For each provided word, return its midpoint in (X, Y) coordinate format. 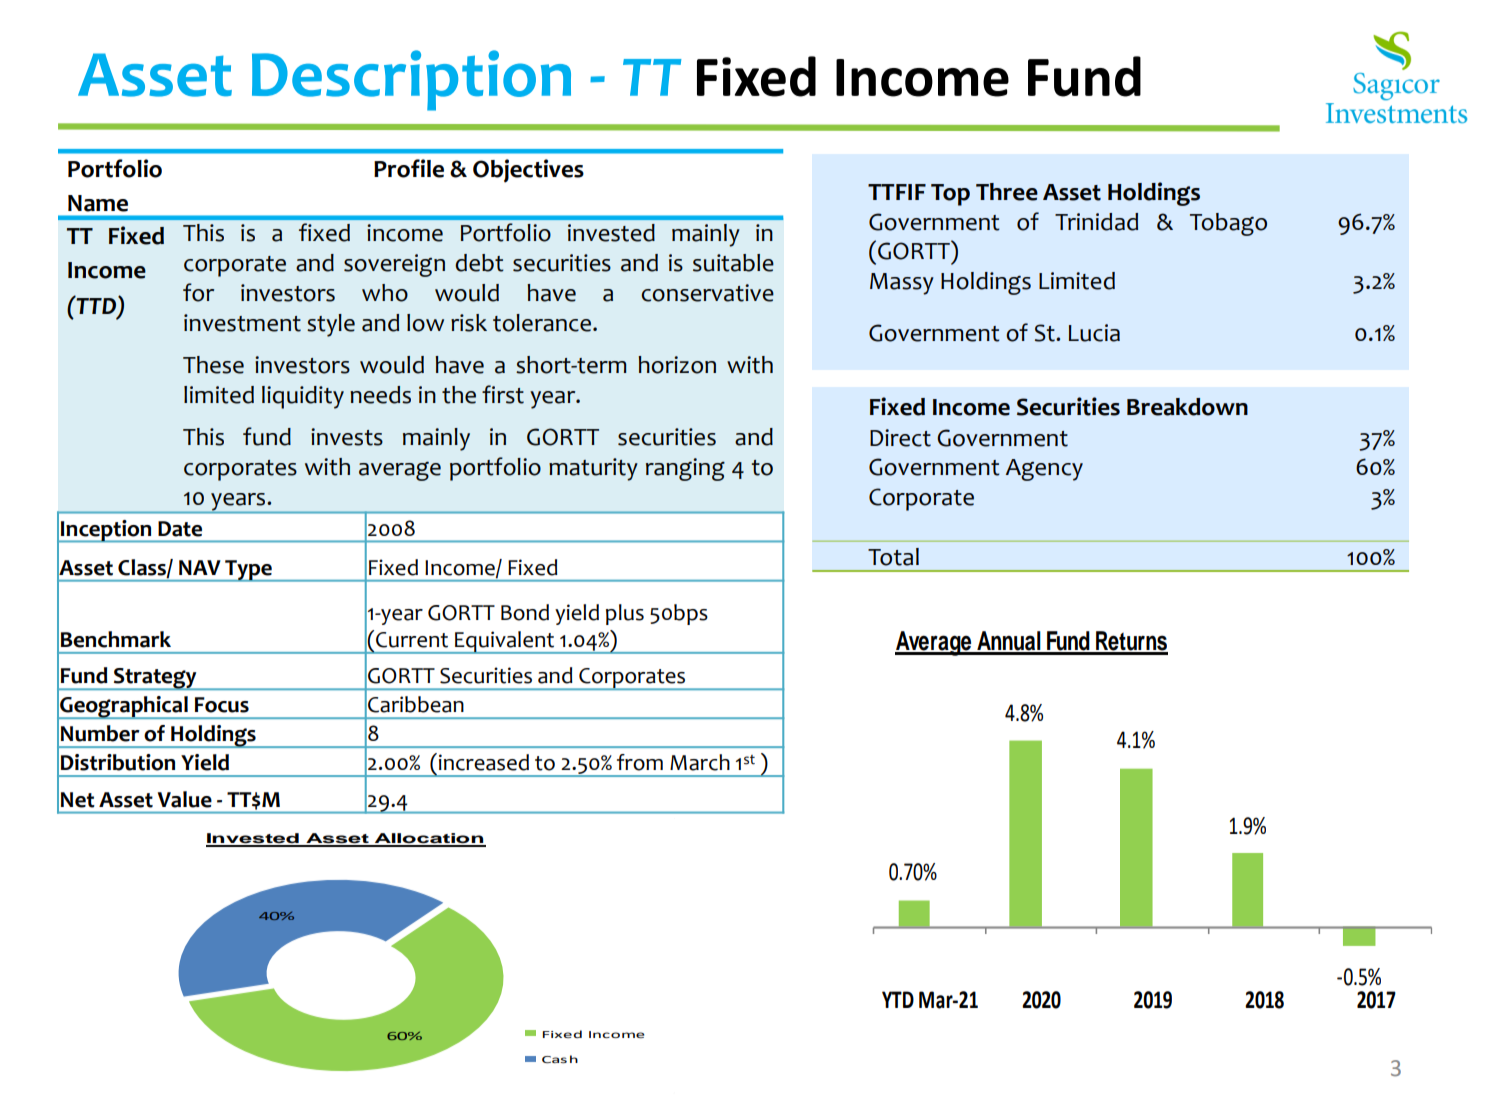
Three (1007, 192)
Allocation (429, 839)
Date (180, 529)
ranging (685, 469)
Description (411, 80)
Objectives (528, 171)
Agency (1044, 470)
